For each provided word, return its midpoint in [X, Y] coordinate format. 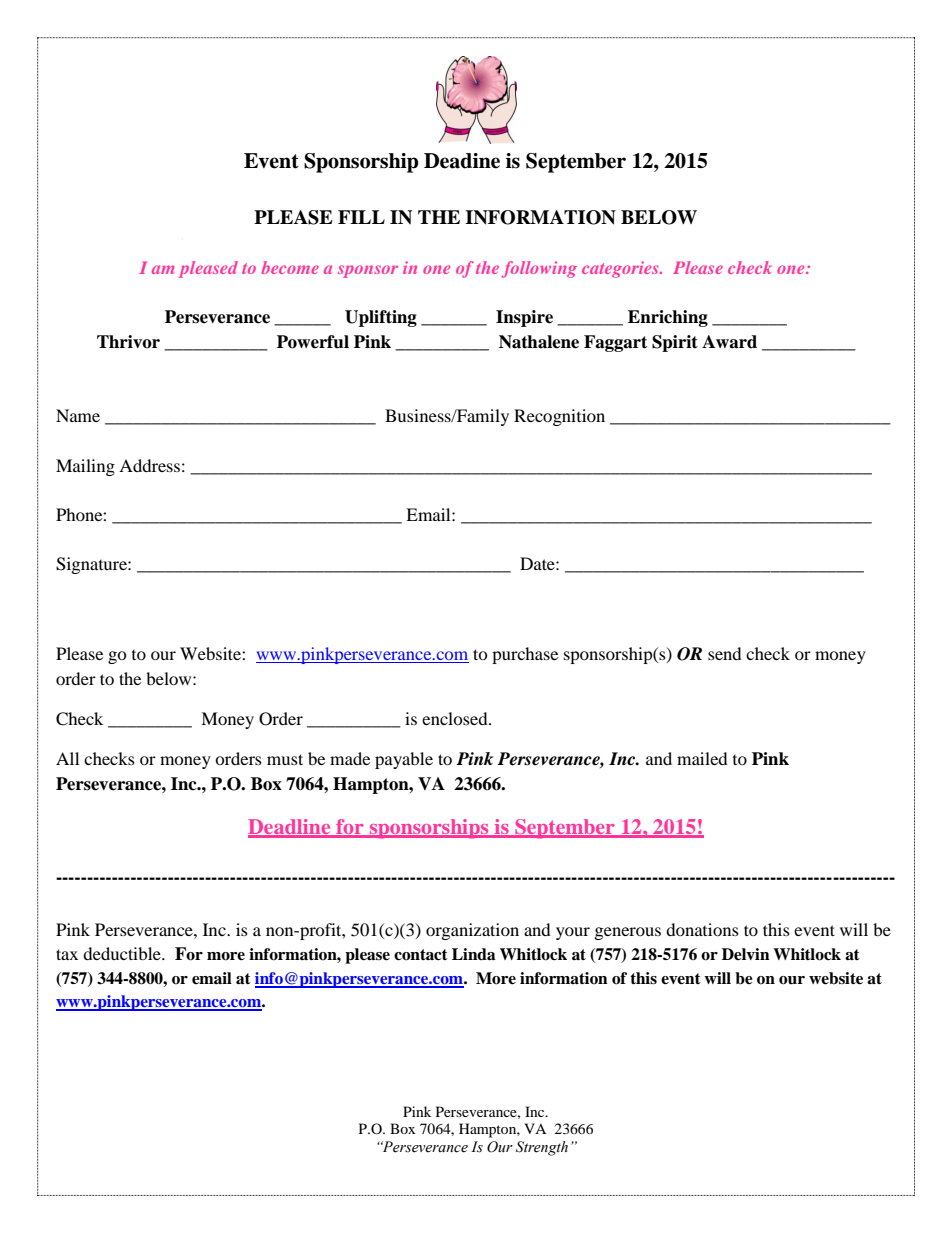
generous [628, 933]
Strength [542, 1148]
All [67, 758]
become [290, 267]
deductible [123, 953]
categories [621, 269]
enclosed [456, 718]
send [725, 653]
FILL [361, 217]
